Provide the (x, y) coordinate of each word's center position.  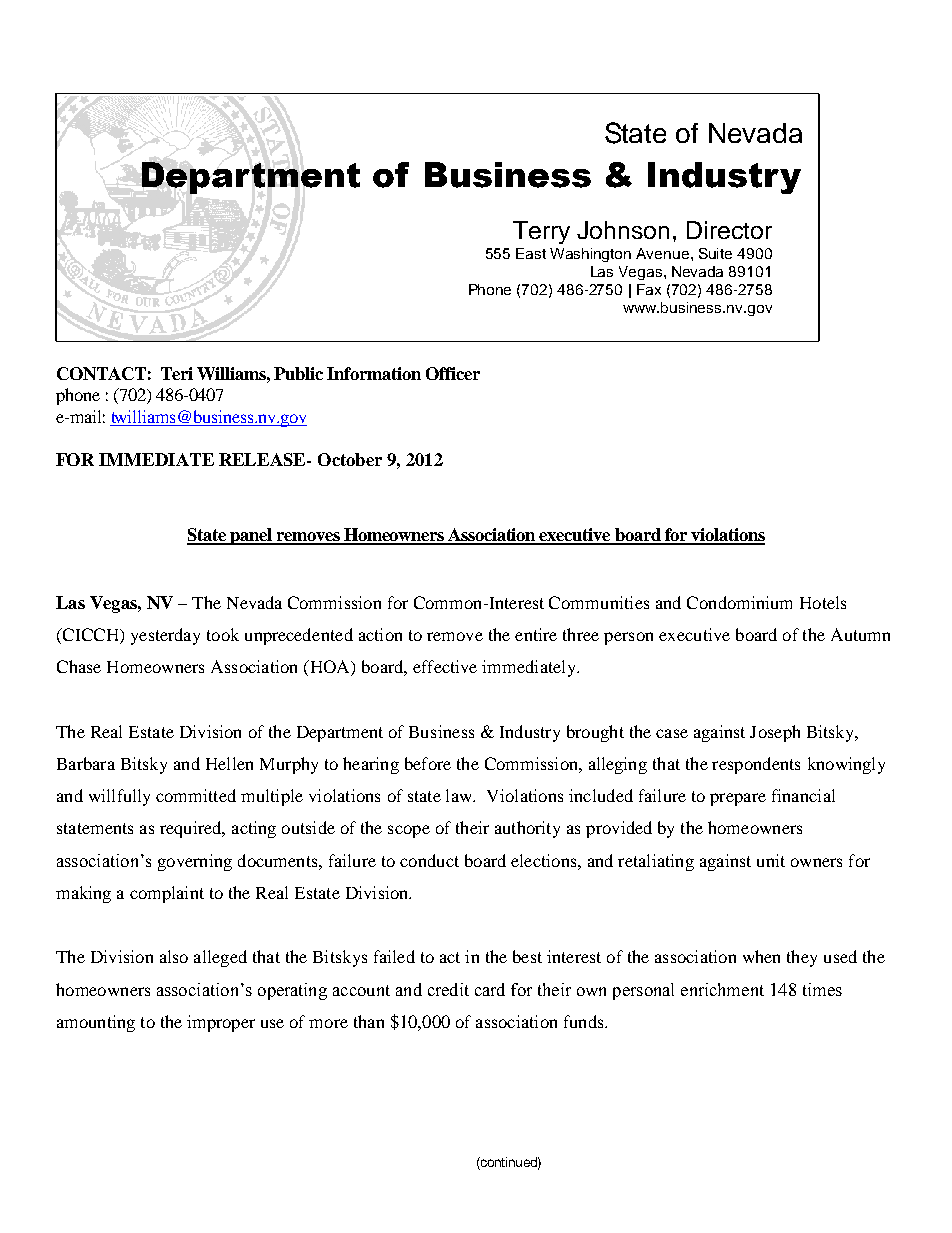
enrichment (722, 989)
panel (251, 536)
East (531, 253)
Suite (715, 253)
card (490, 989)
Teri (177, 373)
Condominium (739, 602)
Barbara (86, 763)
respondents (756, 765)
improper (221, 1023)
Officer (453, 373)
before (428, 763)
